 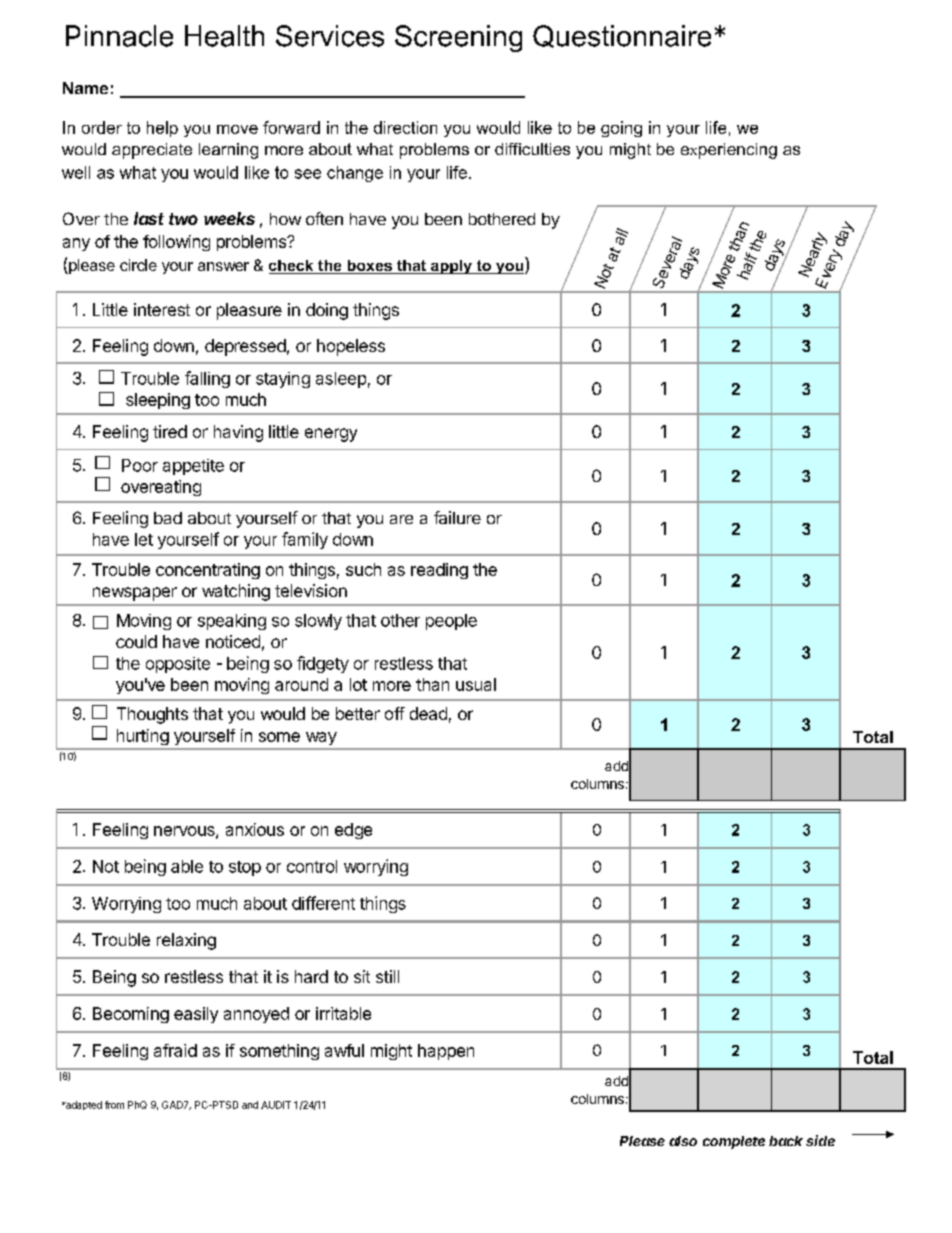 What do you see at coordinates (451, 622) in the screenshot?
I see `people` at bounding box center [451, 622].
